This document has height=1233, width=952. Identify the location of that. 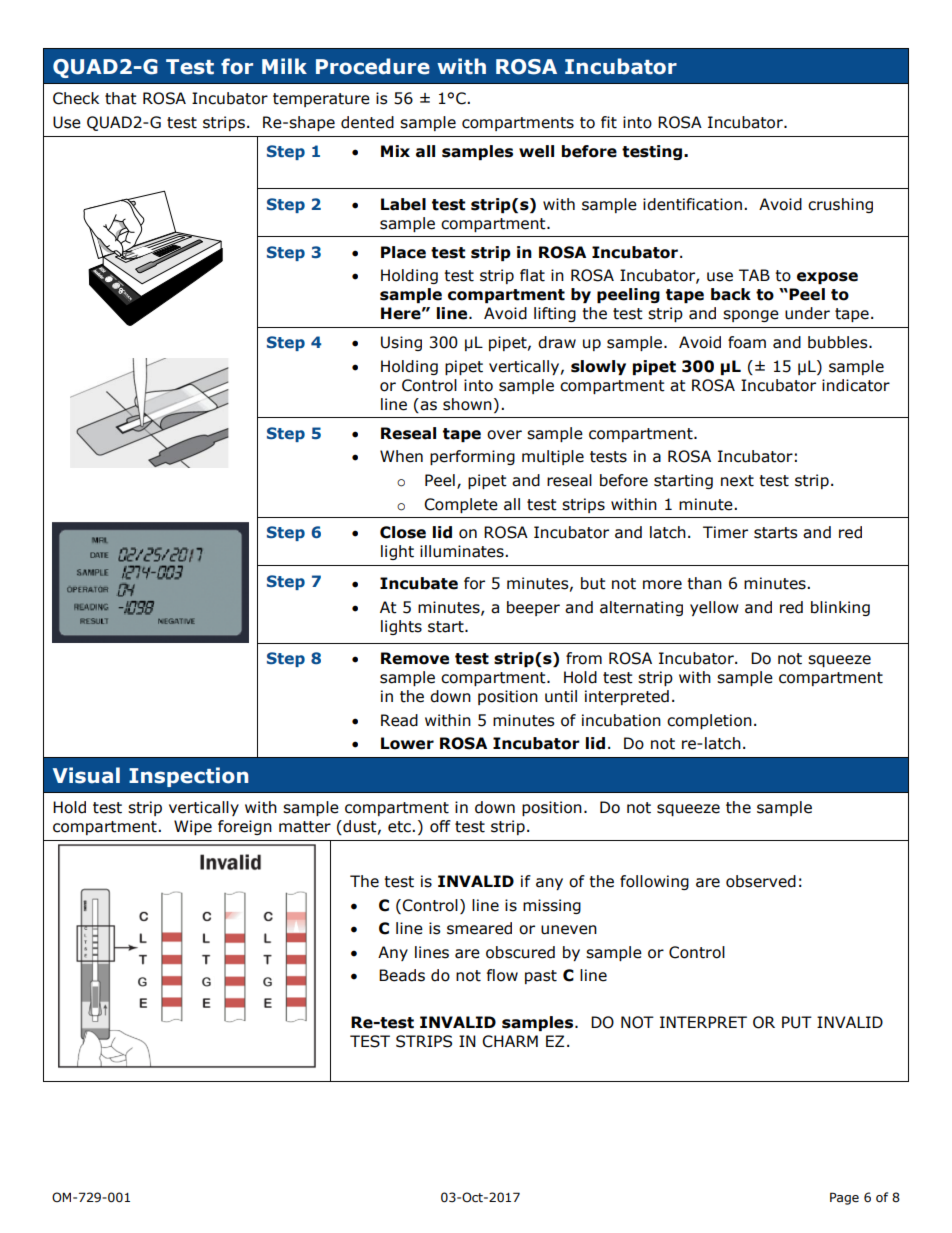
(121, 98).
